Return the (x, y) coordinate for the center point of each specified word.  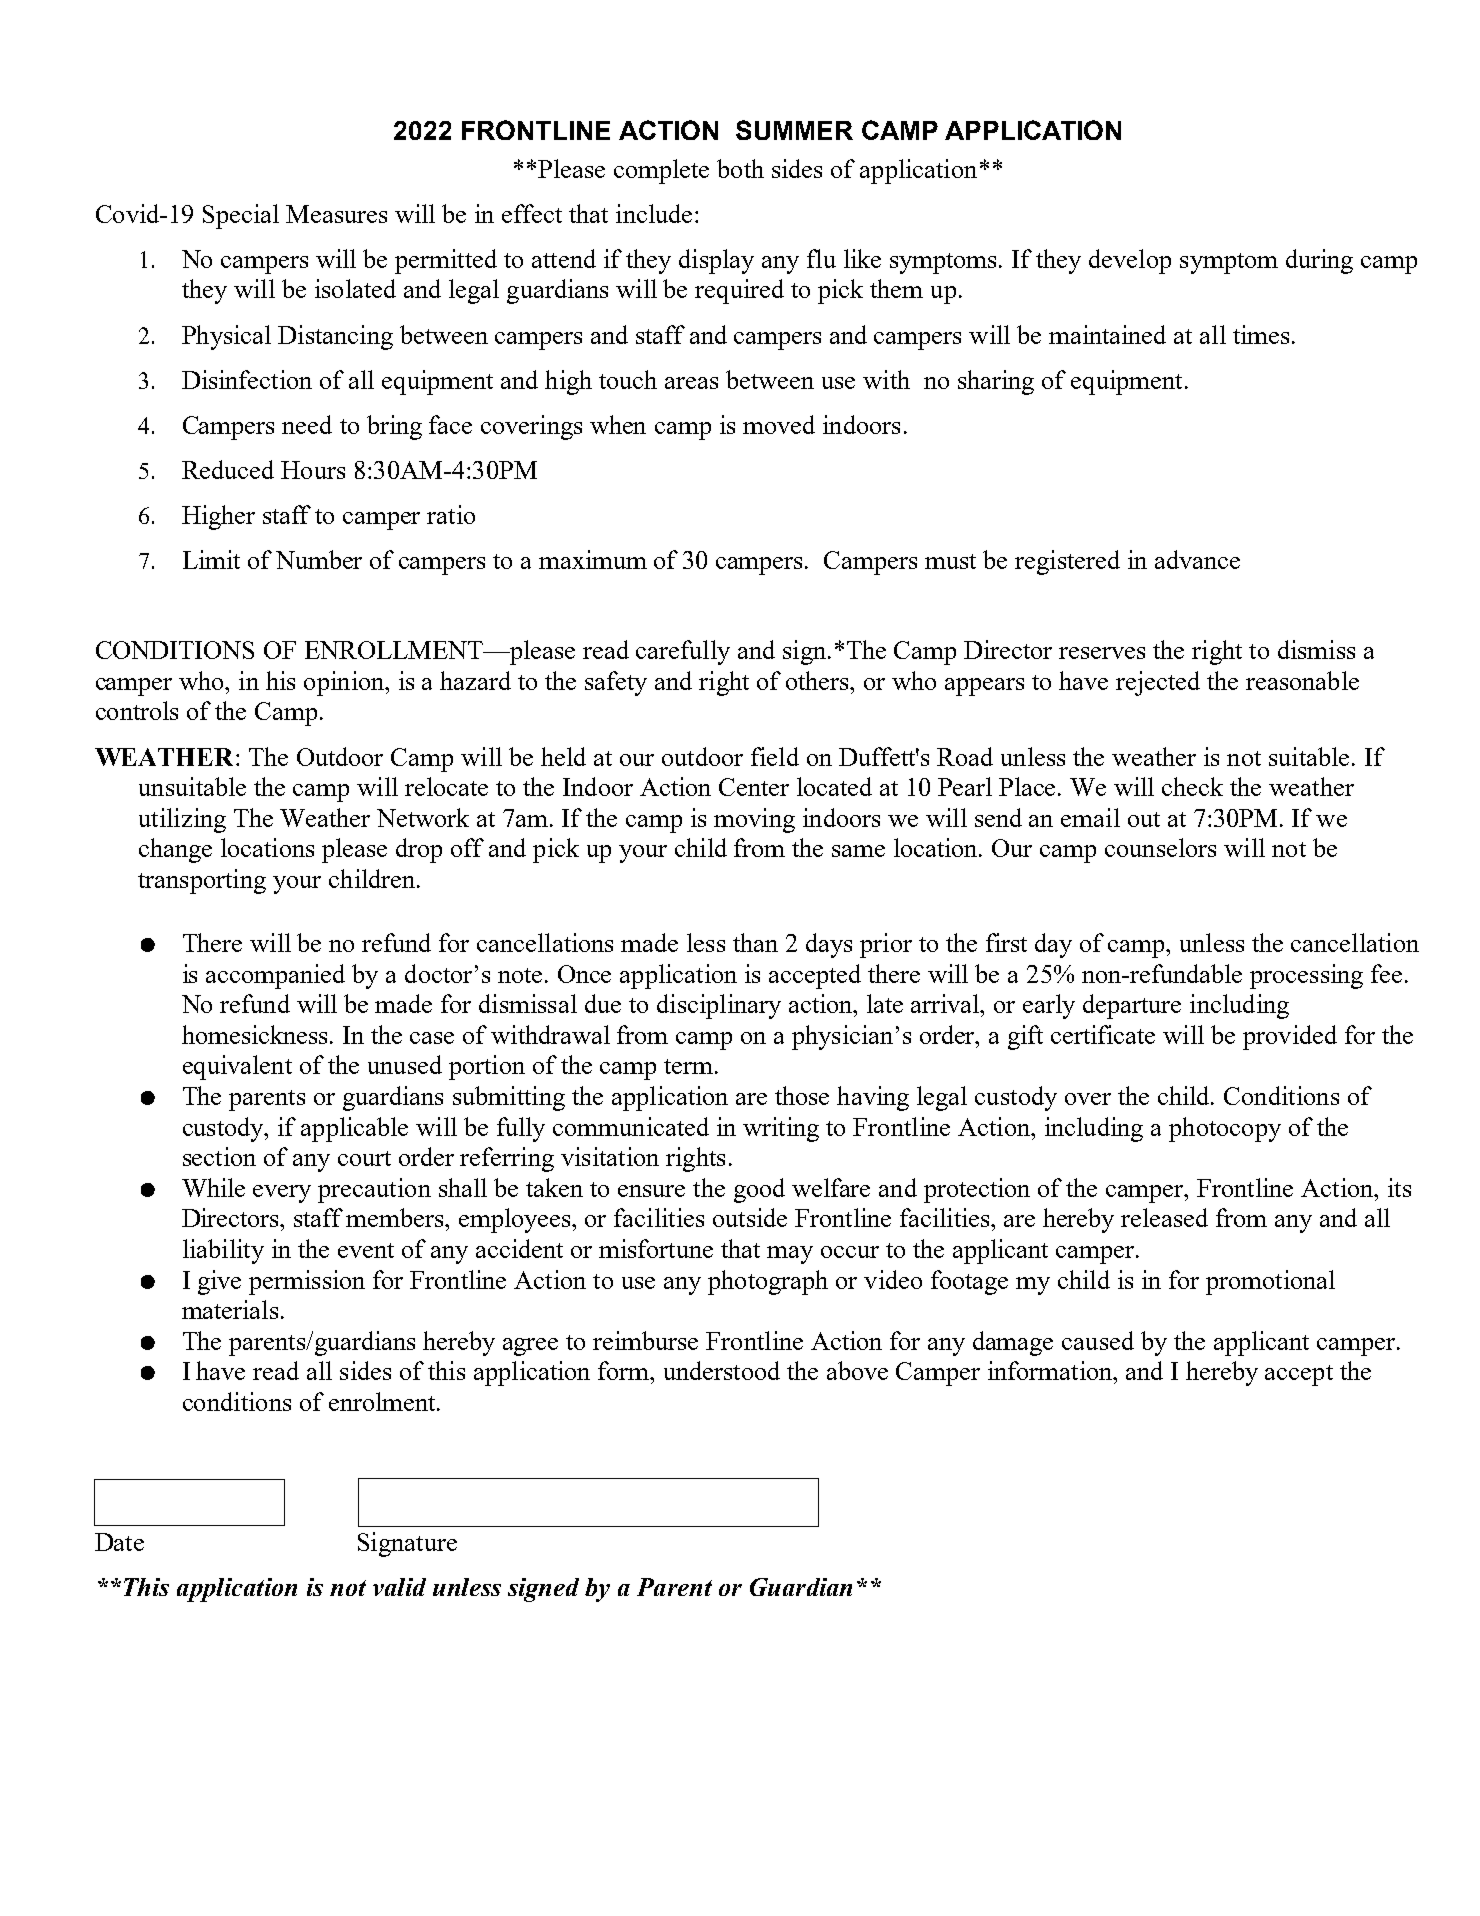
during (1319, 261)
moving (754, 820)
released (1164, 1217)
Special (241, 216)
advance (1197, 559)
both (740, 168)
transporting (202, 881)
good (759, 1190)
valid (399, 1587)
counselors (1160, 847)
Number (319, 559)
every (282, 1194)
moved (779, 424)
